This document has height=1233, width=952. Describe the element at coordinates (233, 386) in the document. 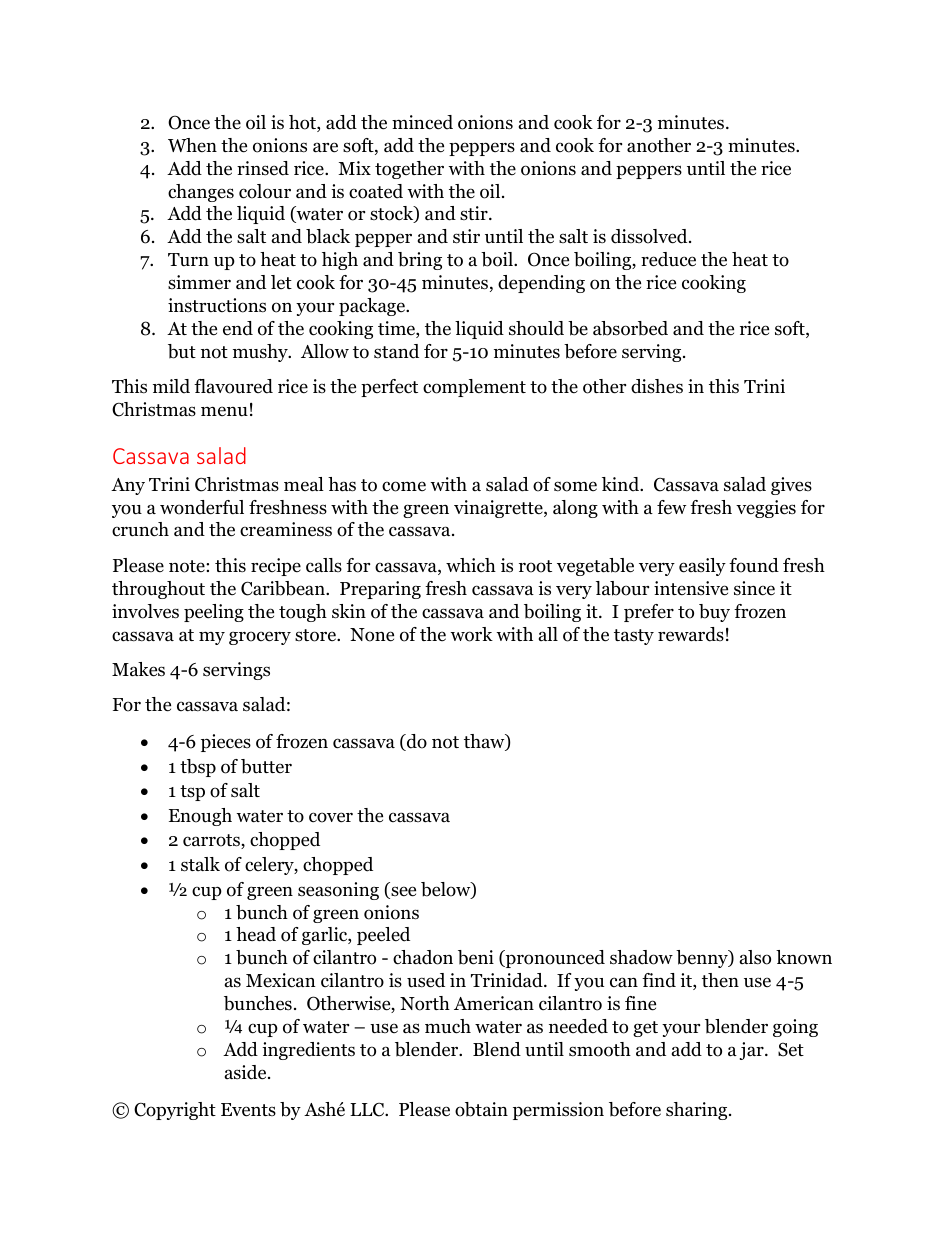

I see `flavoured` at that location.
